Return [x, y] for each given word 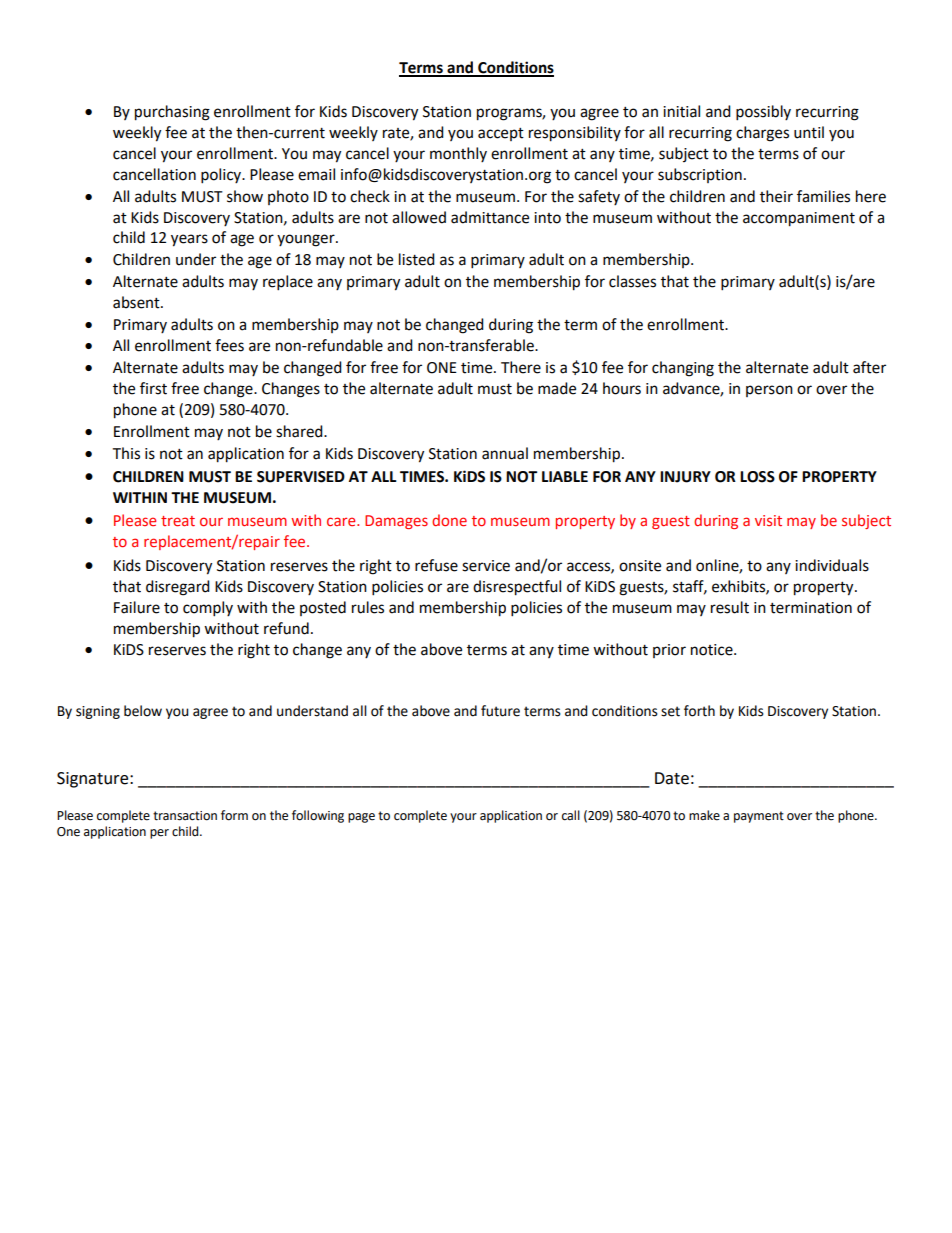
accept [501, 134]
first [153, 388]
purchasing [172, 113]
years [189, 240]
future [500, 711]
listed [417, 259]
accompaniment [799, 219]
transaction [185, 816]
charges [762, 134]
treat [178, 521]
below [143, 711]
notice [713, 650]
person [769, 391]
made [557, 388]
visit [768, 520]
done [449, 520]
